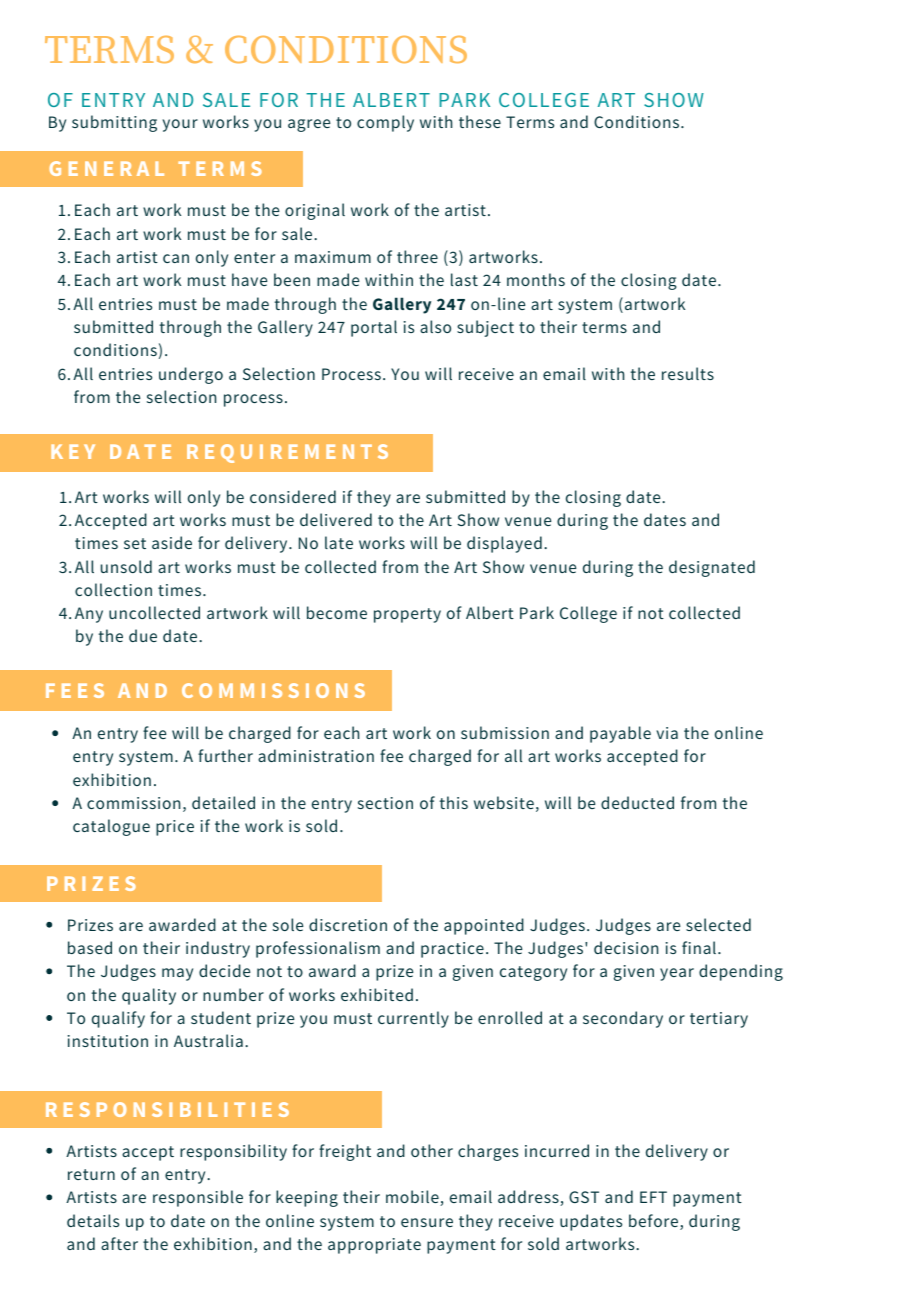 This screenshot has width=924, height=1308. What do you see at coordinates (180, 125) in the screenshot?
I see `your` at bounding box center [180, 125].
